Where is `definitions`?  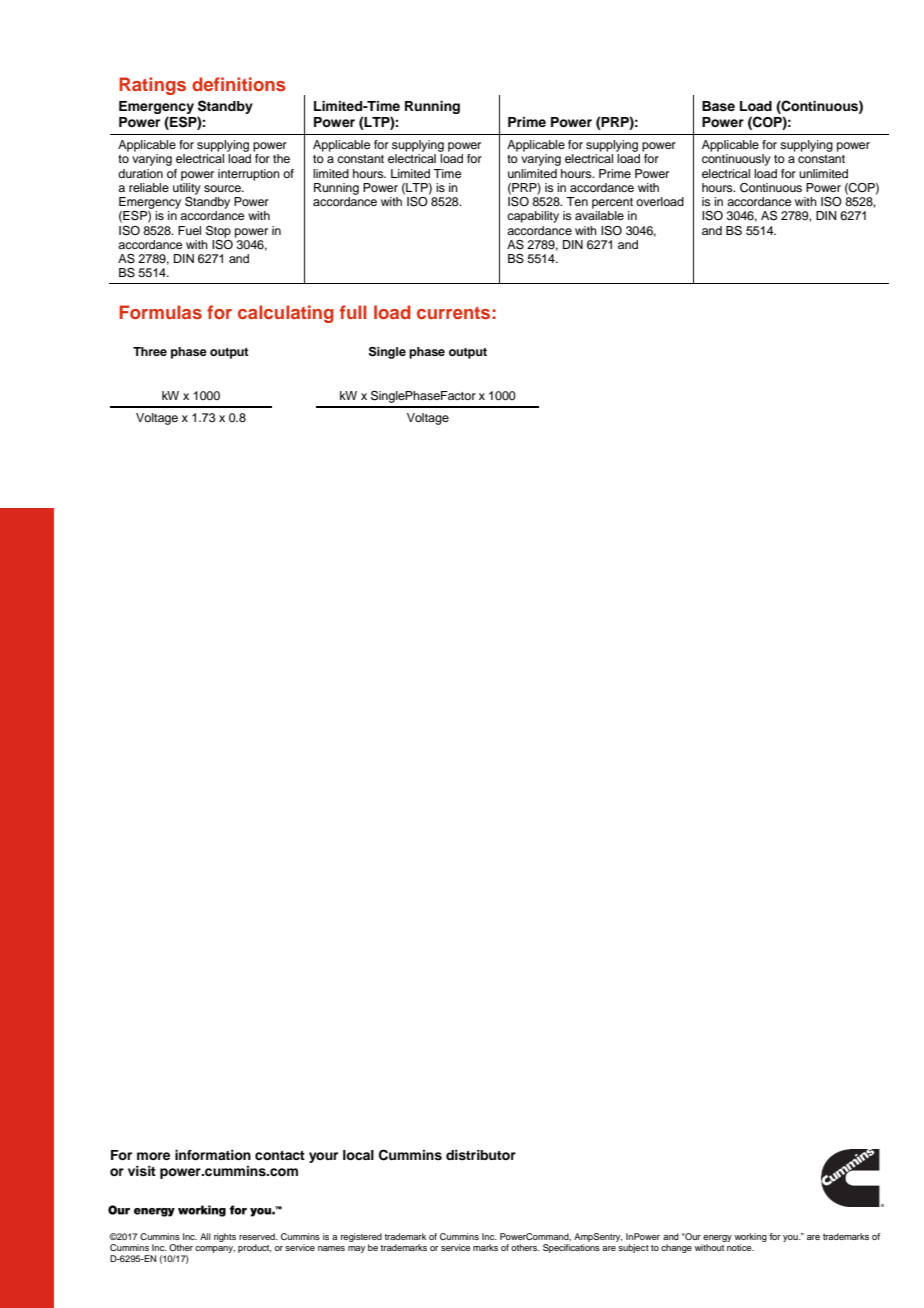 definitions is located at coordinates (239, 84).
